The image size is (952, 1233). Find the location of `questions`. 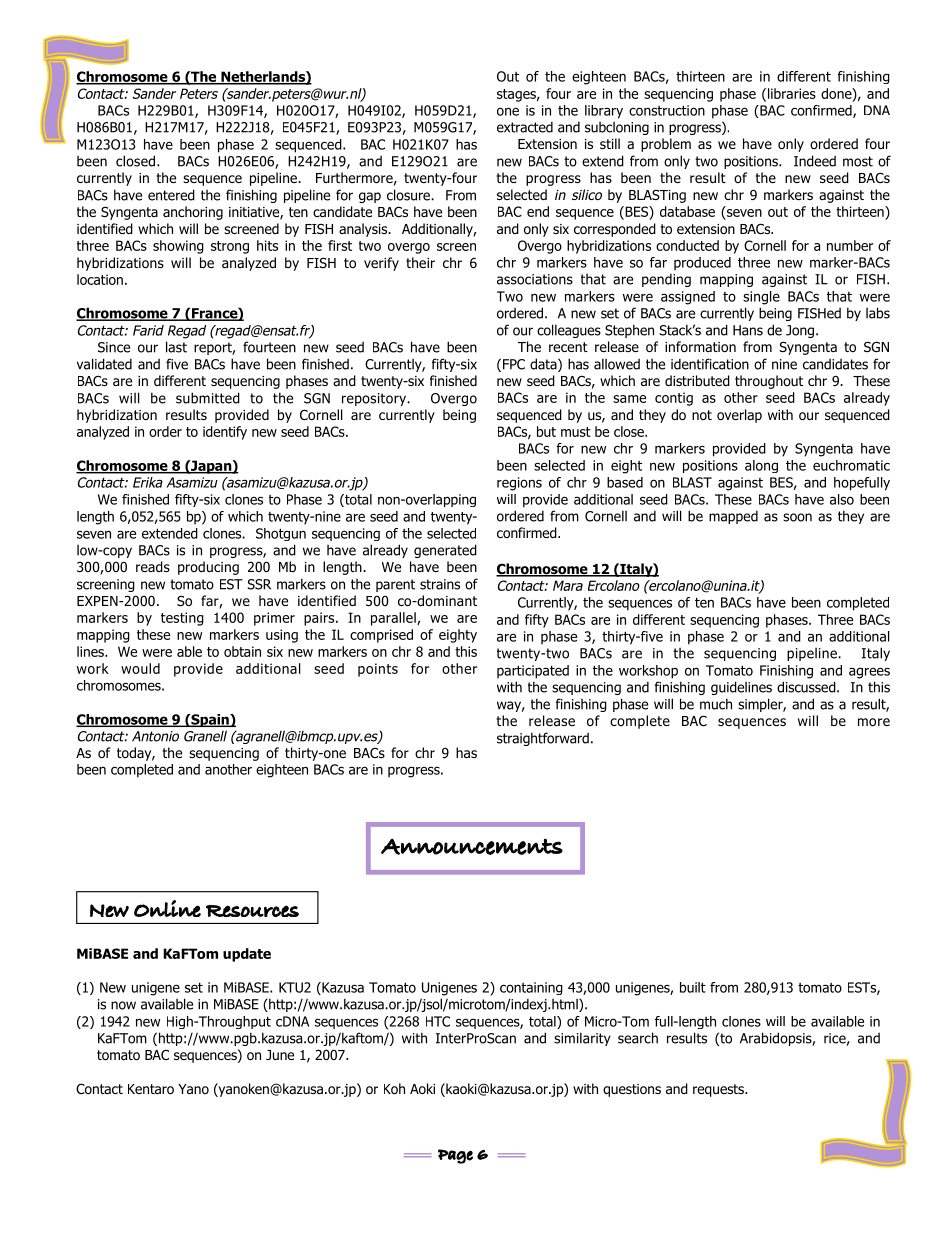

questions is located at coordinates (632, 1090).
